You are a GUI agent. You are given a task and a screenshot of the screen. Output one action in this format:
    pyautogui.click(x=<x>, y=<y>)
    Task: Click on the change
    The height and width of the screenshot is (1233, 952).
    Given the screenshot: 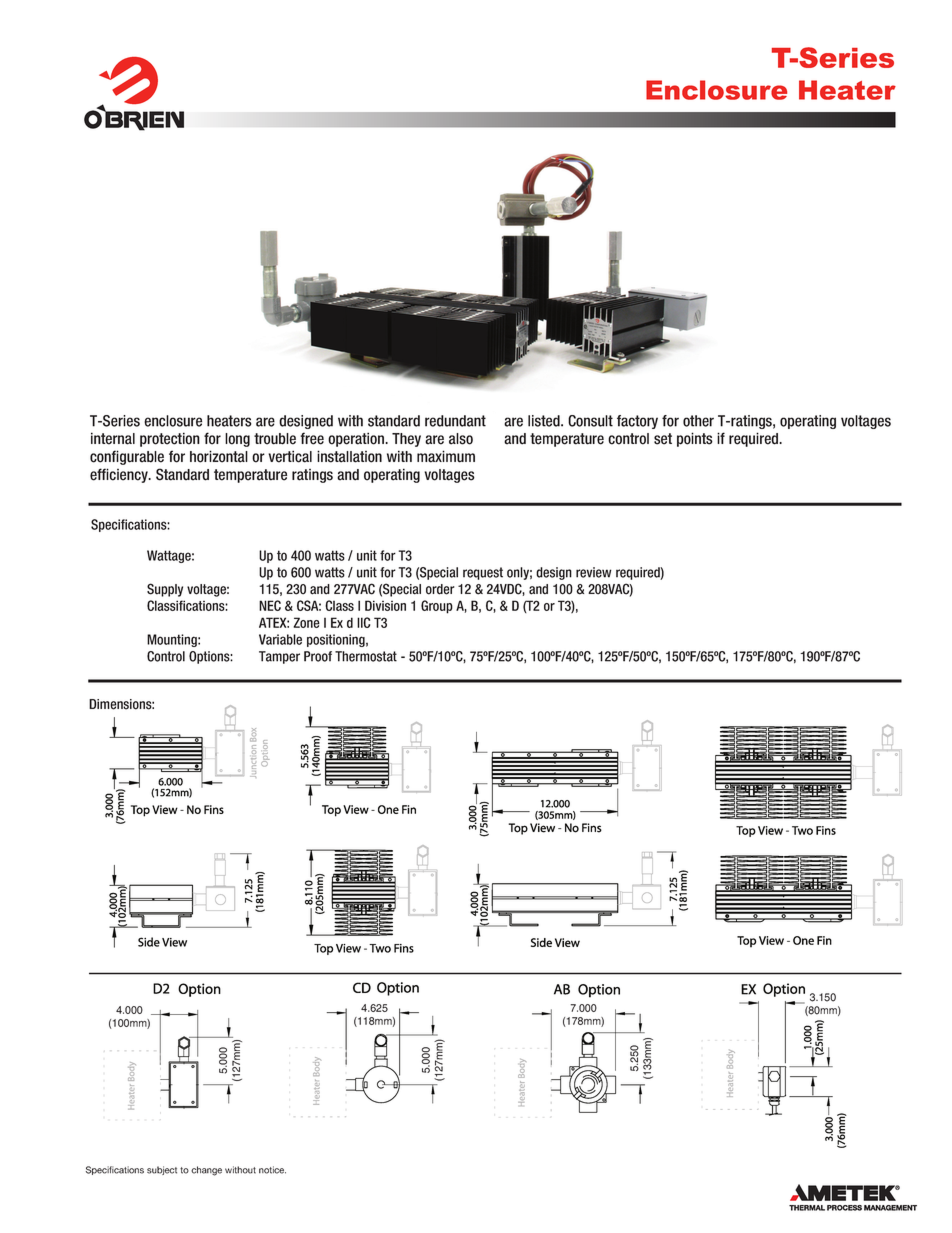 What is the action you would take?
    pyautogui.click(x=206, y=1171)
